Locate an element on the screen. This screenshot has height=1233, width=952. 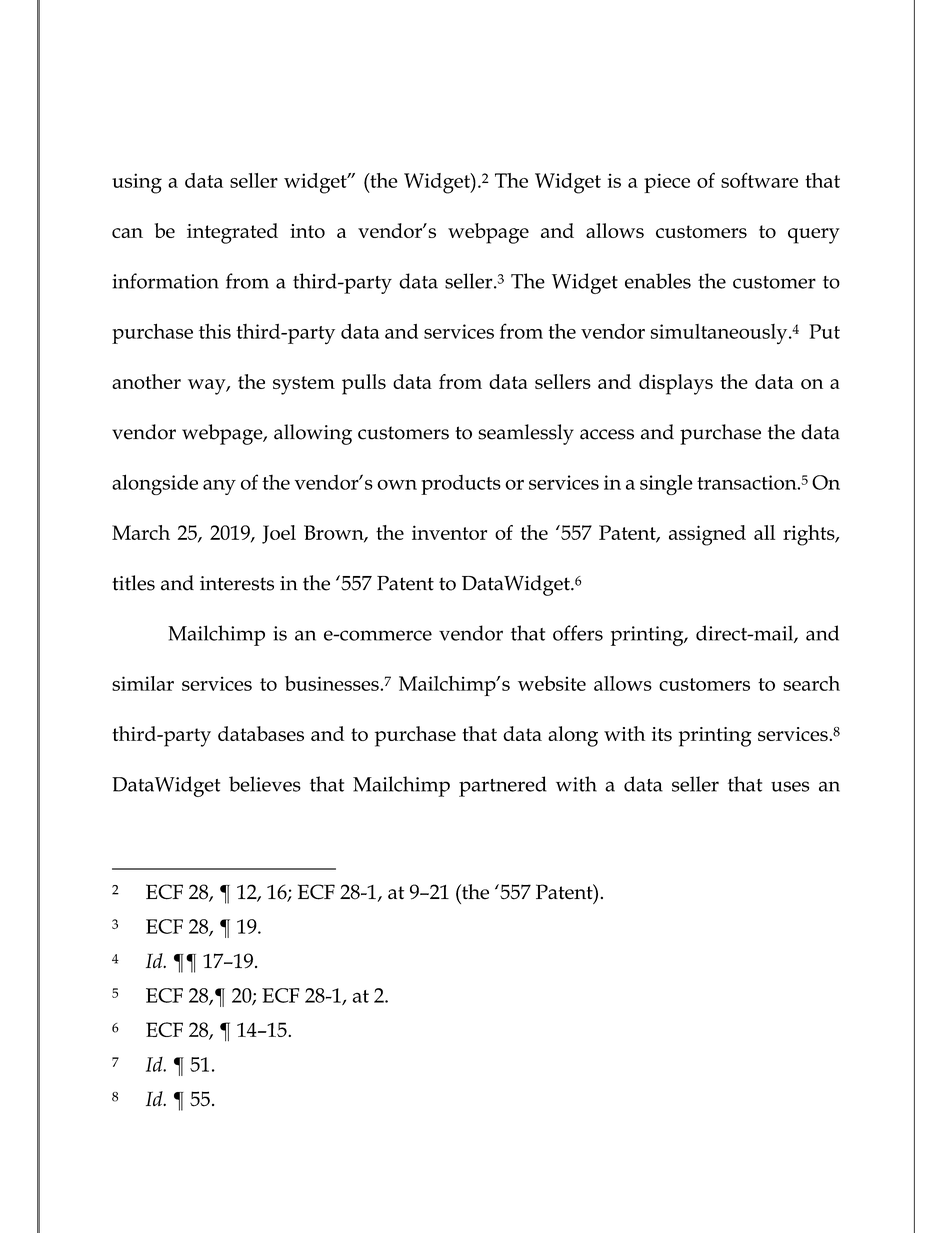
interests is located at coordinates (237, 583).
